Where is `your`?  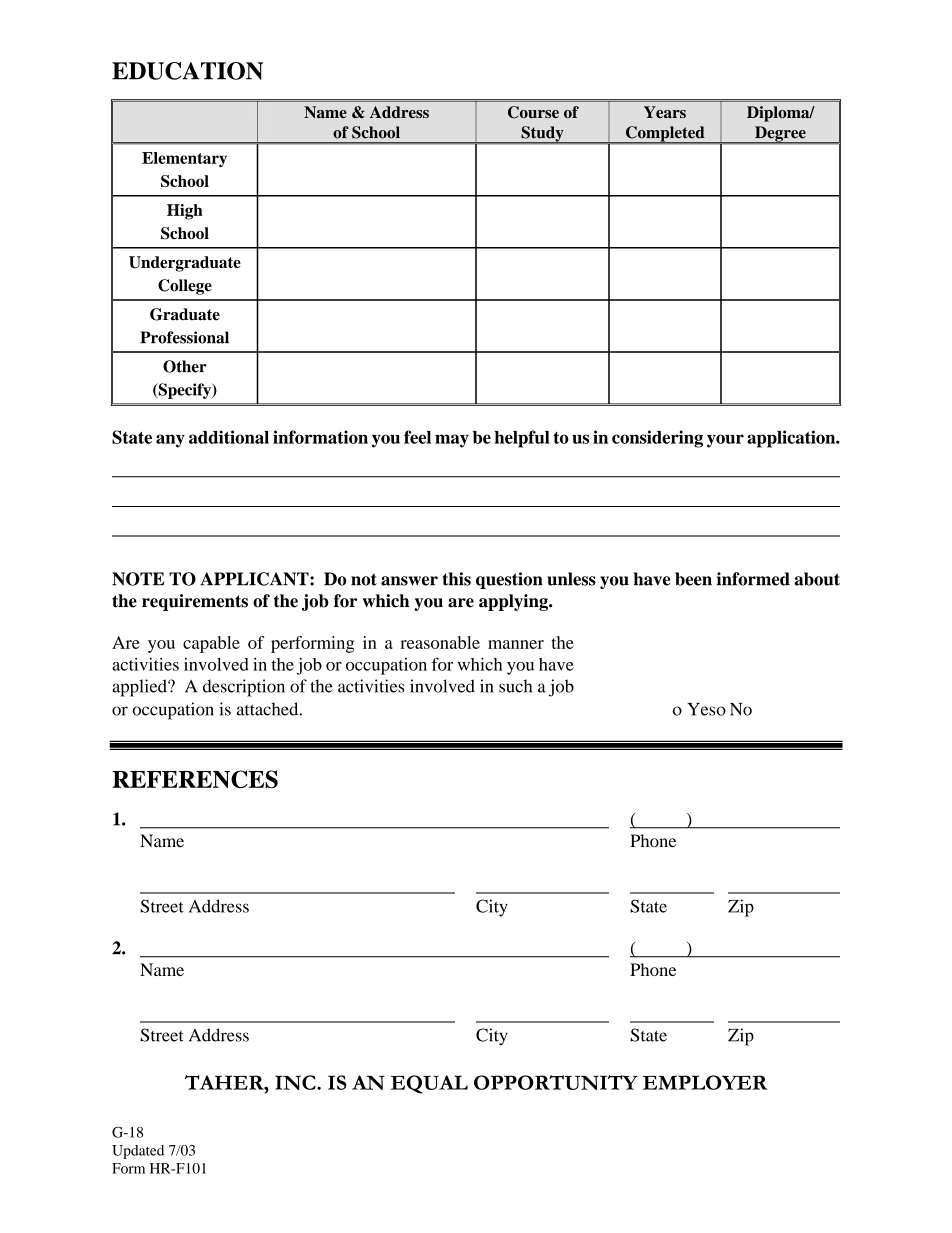
your is located at coordinates (725, 441).
